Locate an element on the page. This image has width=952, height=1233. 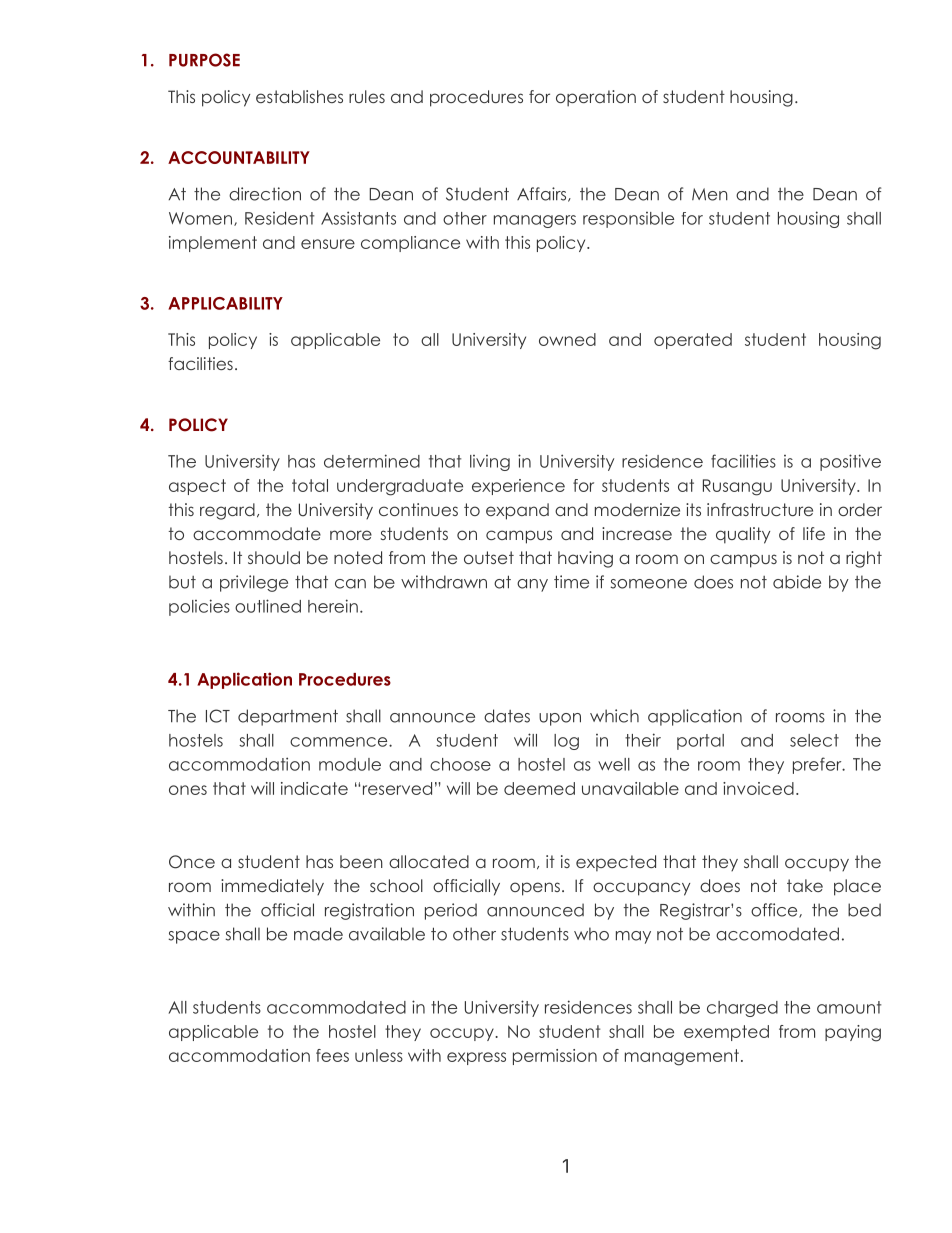
establishes is located at coordinates (299, 96).
